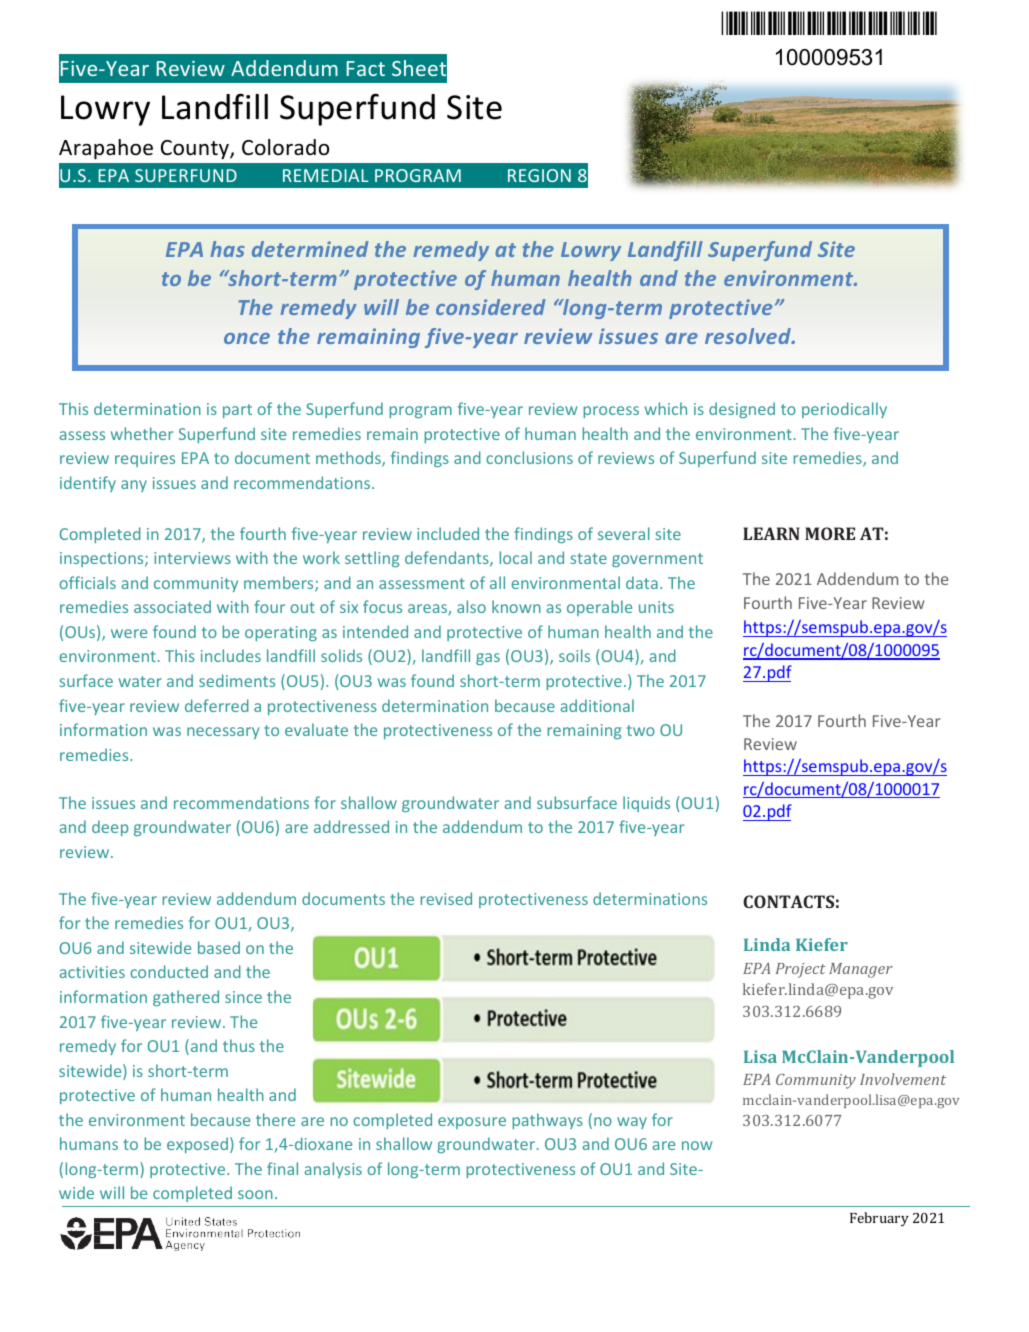  I want to click on exposed, so click(197, 1145).
